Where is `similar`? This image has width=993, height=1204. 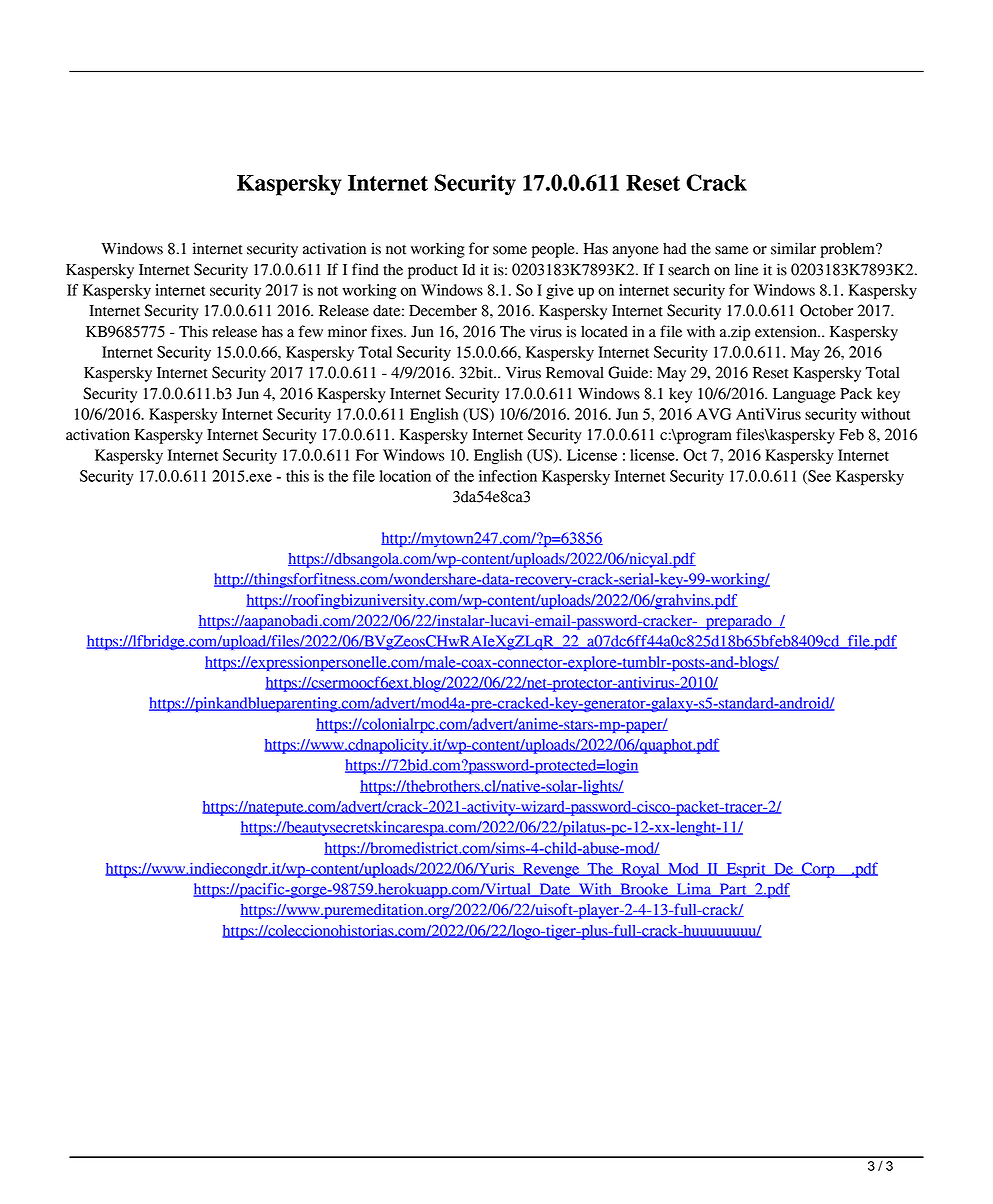 similar is located at coordinates (793, 248).
